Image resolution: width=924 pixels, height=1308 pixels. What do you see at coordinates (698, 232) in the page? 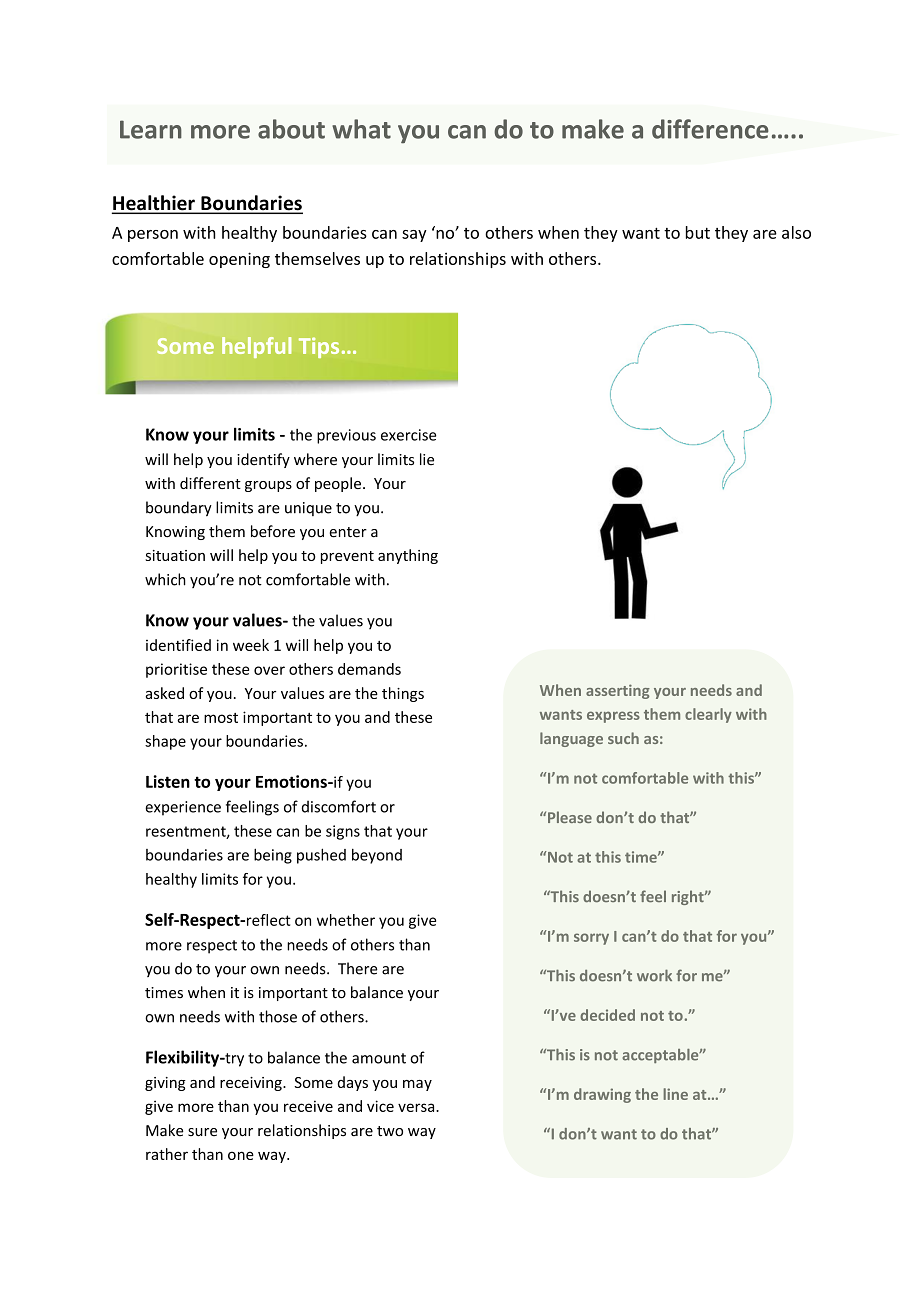
I see `but` at bounding box center [698, 232].
